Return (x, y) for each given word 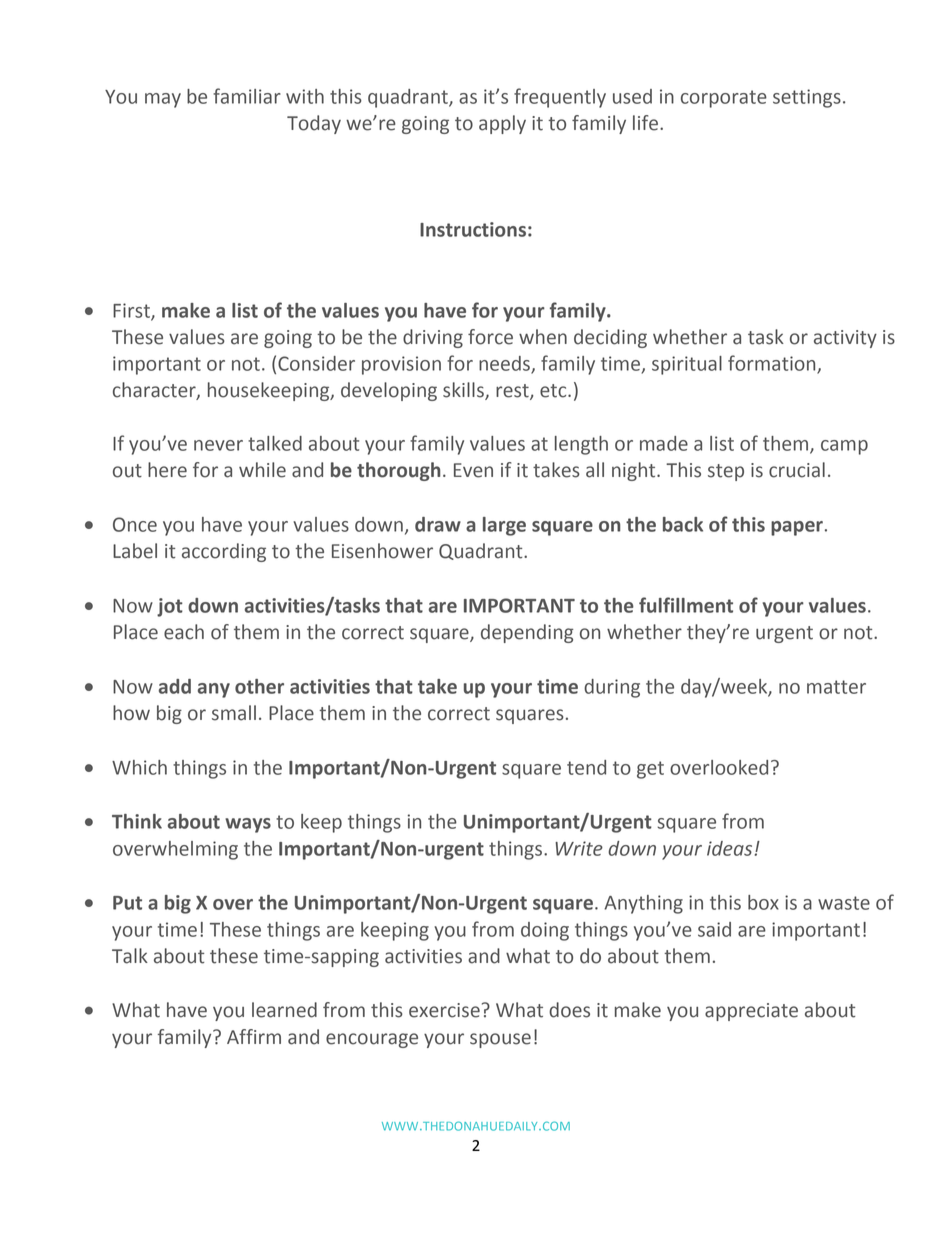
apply (502, 124)
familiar (247, 96)
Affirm (254, 1036)
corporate (724, 99)
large (504, 526)
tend (586, 767)
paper (797, 528)
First (132, 311)
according (224, 552)
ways (248, 825)
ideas (729, 848)
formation (773, 364)
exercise (444, 1010)
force (490, 337)
